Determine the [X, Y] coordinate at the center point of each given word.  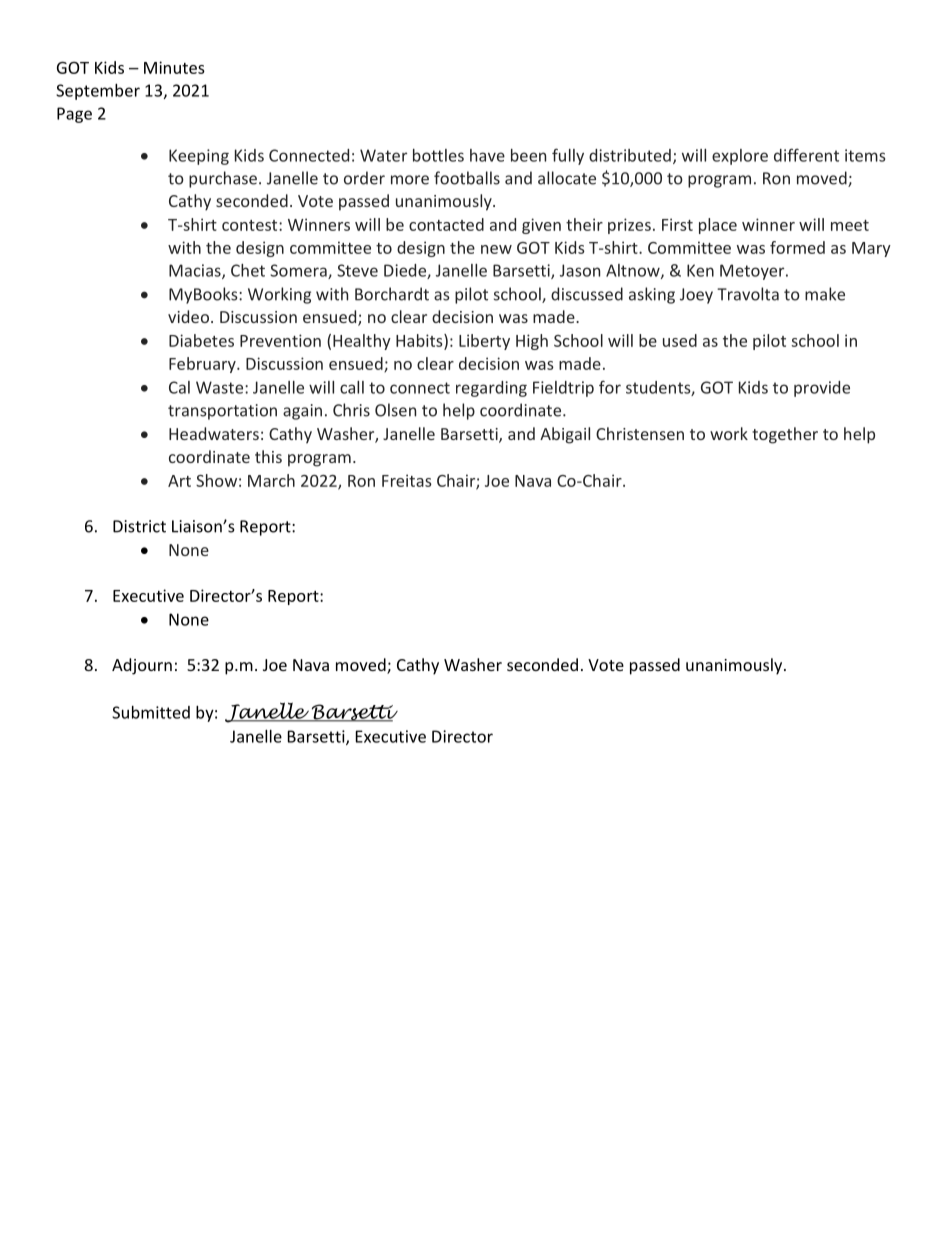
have [487, 155]
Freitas [407, 480]
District [139, 526]
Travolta [748, 294]
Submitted [151, 712]
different [806, 155]
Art [179, 481]
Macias [196, 271]
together [785, 435]
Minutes [174, 67]
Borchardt [392, 294]
